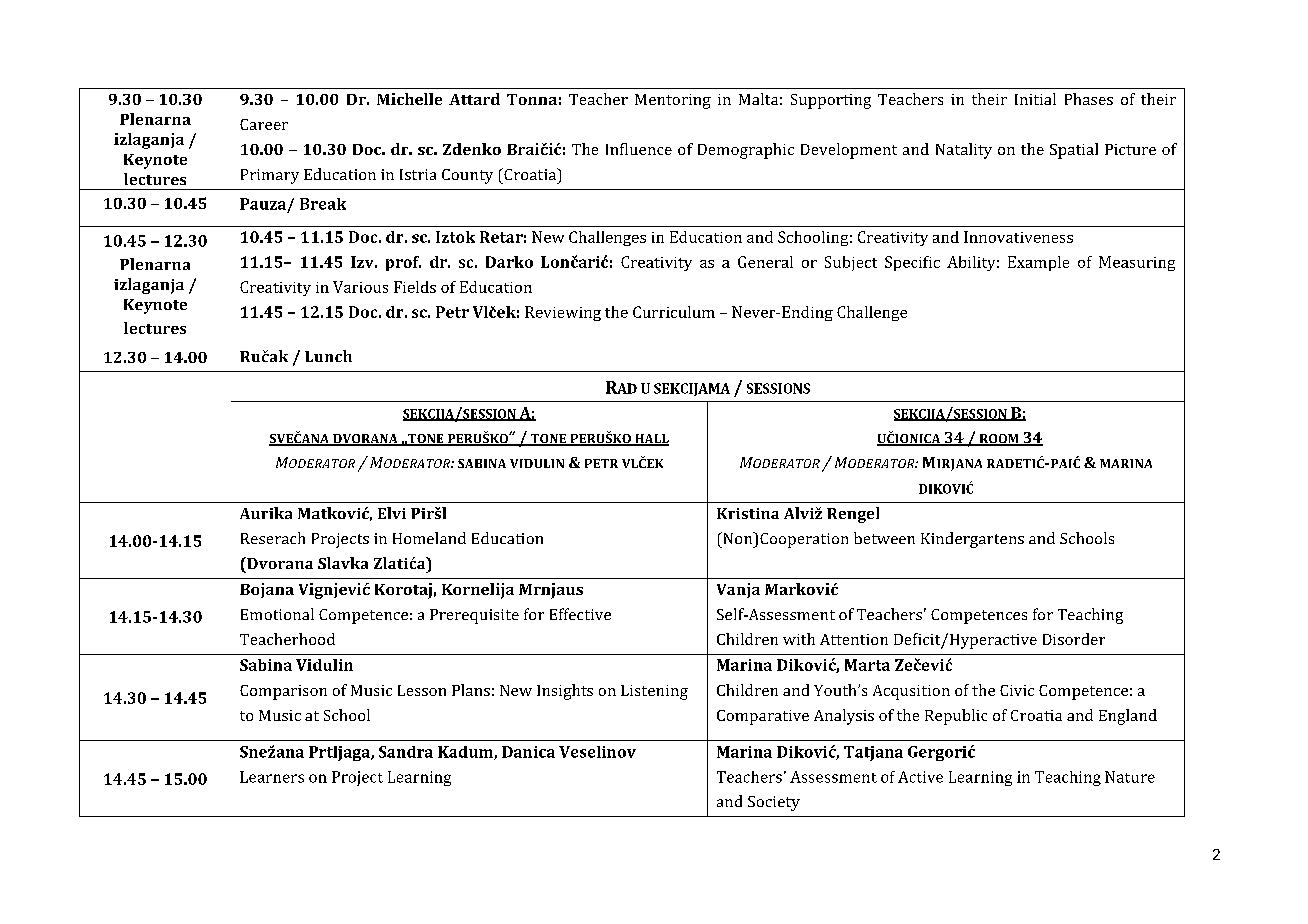  I want to click on Michelle, so click(409, 99).
